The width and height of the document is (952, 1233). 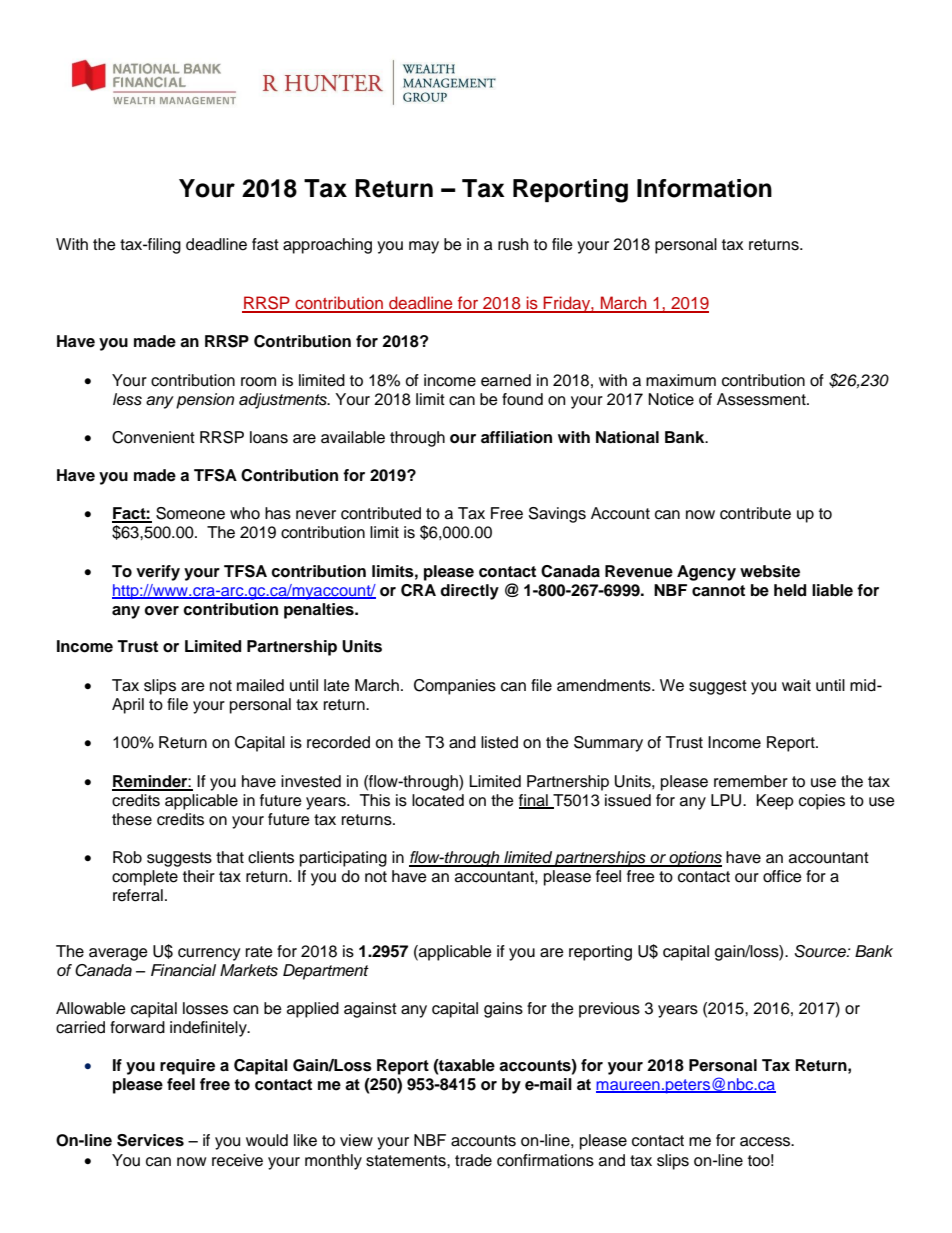 What do you see at coordinates (718, 591) in the document?
I see `cannot` at bounding box center [718, 591].
